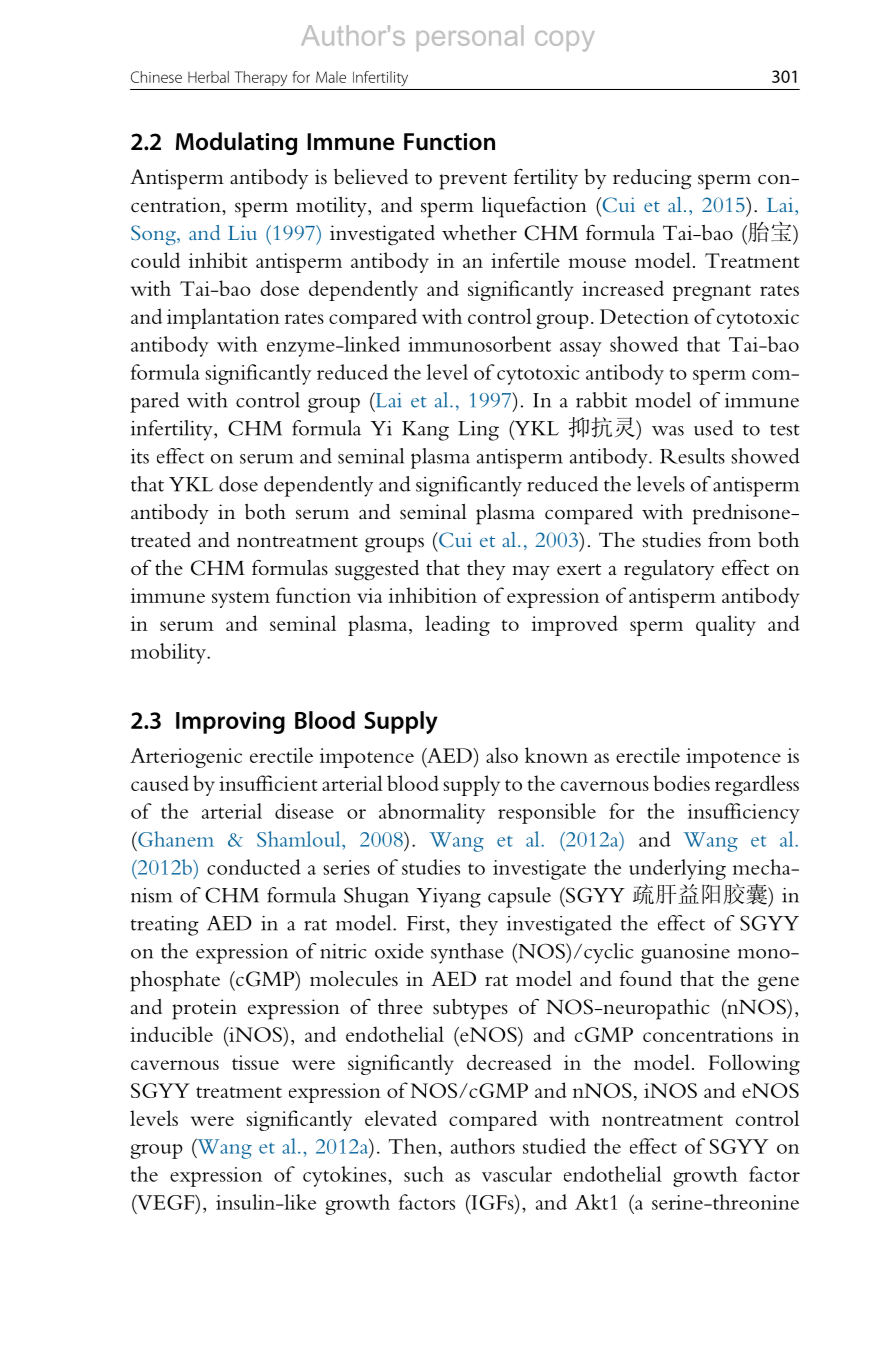  What do you see at coordinates (208, 77) in the page?
I see `Herbal` at bounding box center [208, 77].
